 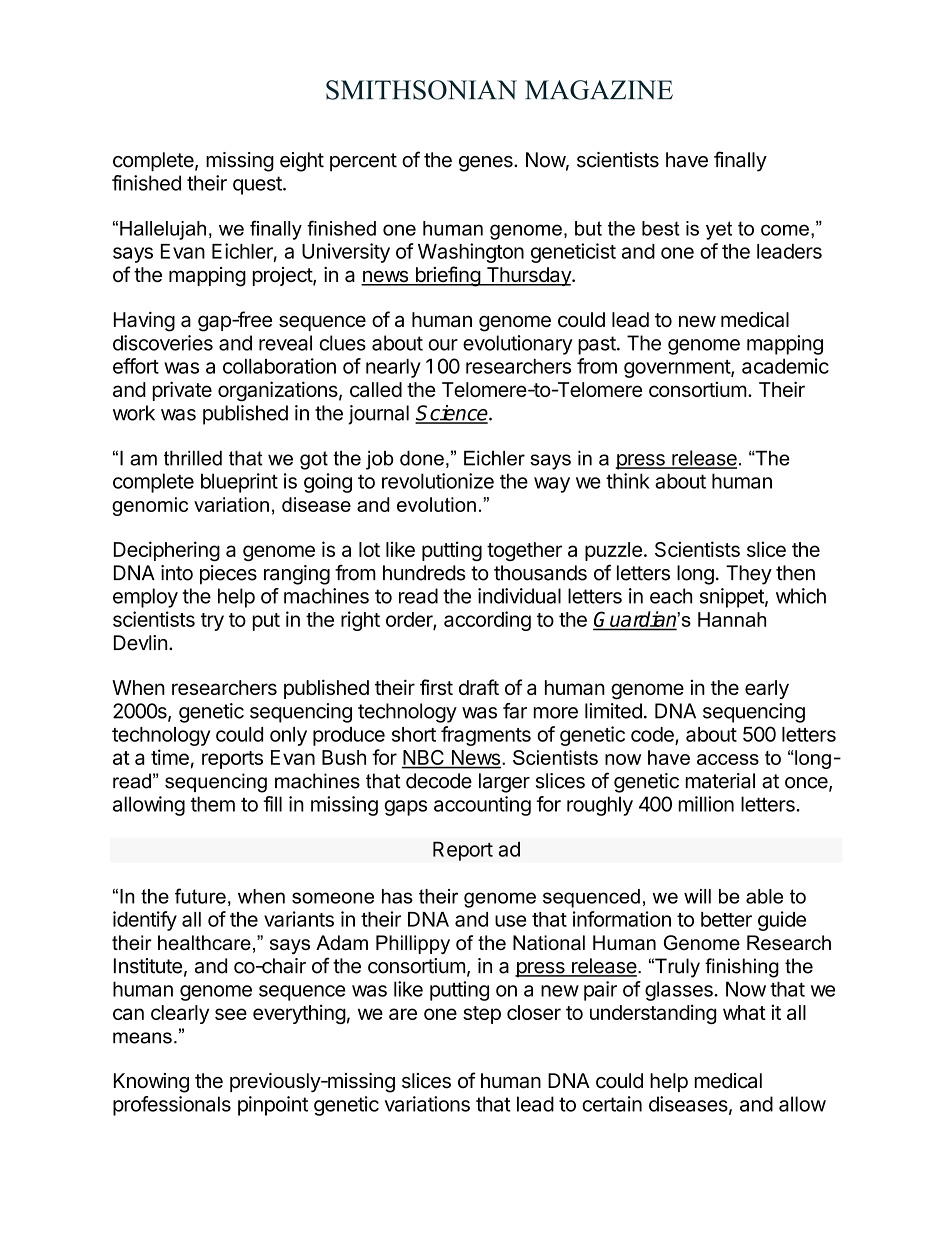 What do you see at coordinates (212, 622) in the screenshot?
I see `try` at bounding box center [212, 622].
